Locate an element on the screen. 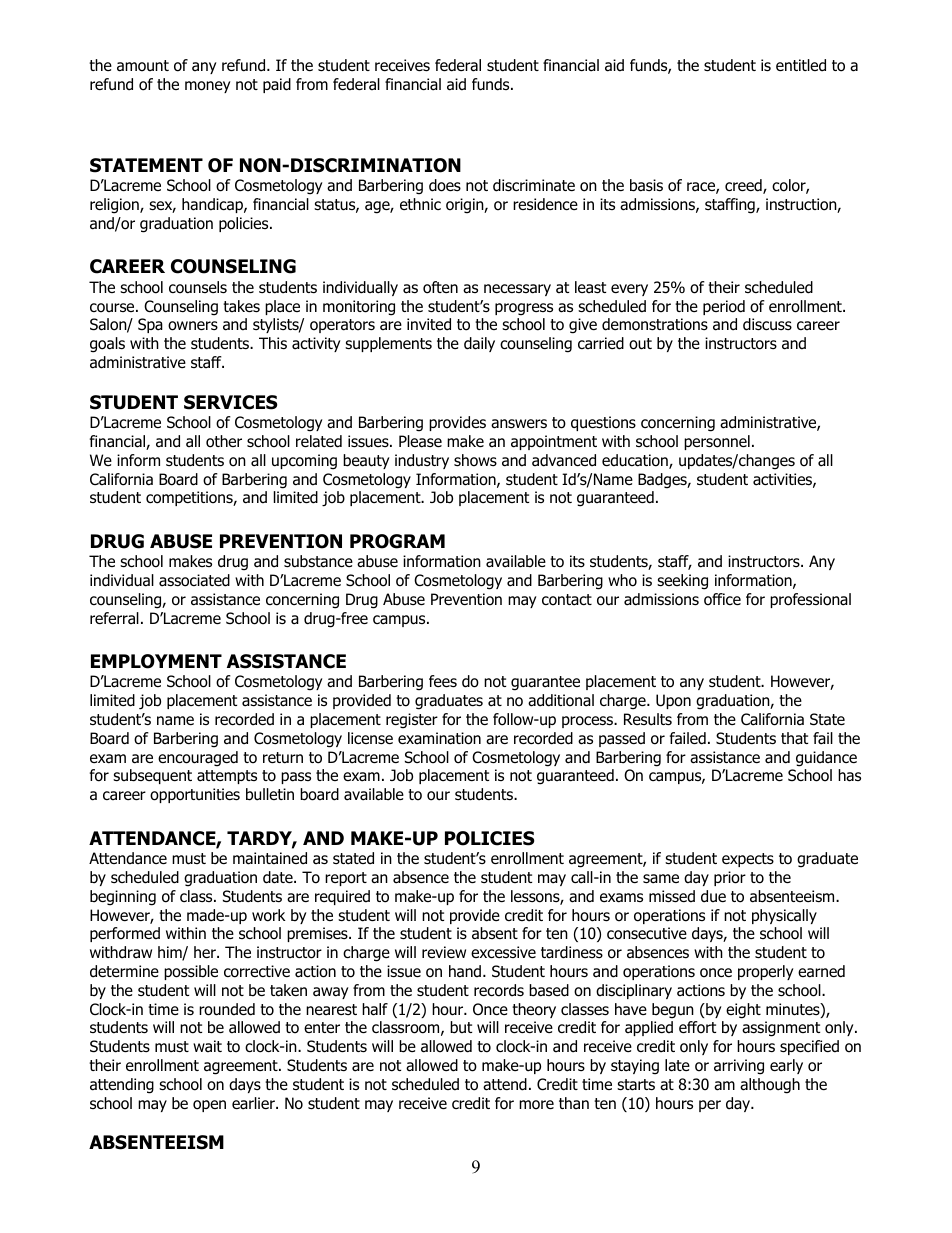 The height and width of the screenshot is (1233, 952). wait is located at coordinates (207, 1046).
